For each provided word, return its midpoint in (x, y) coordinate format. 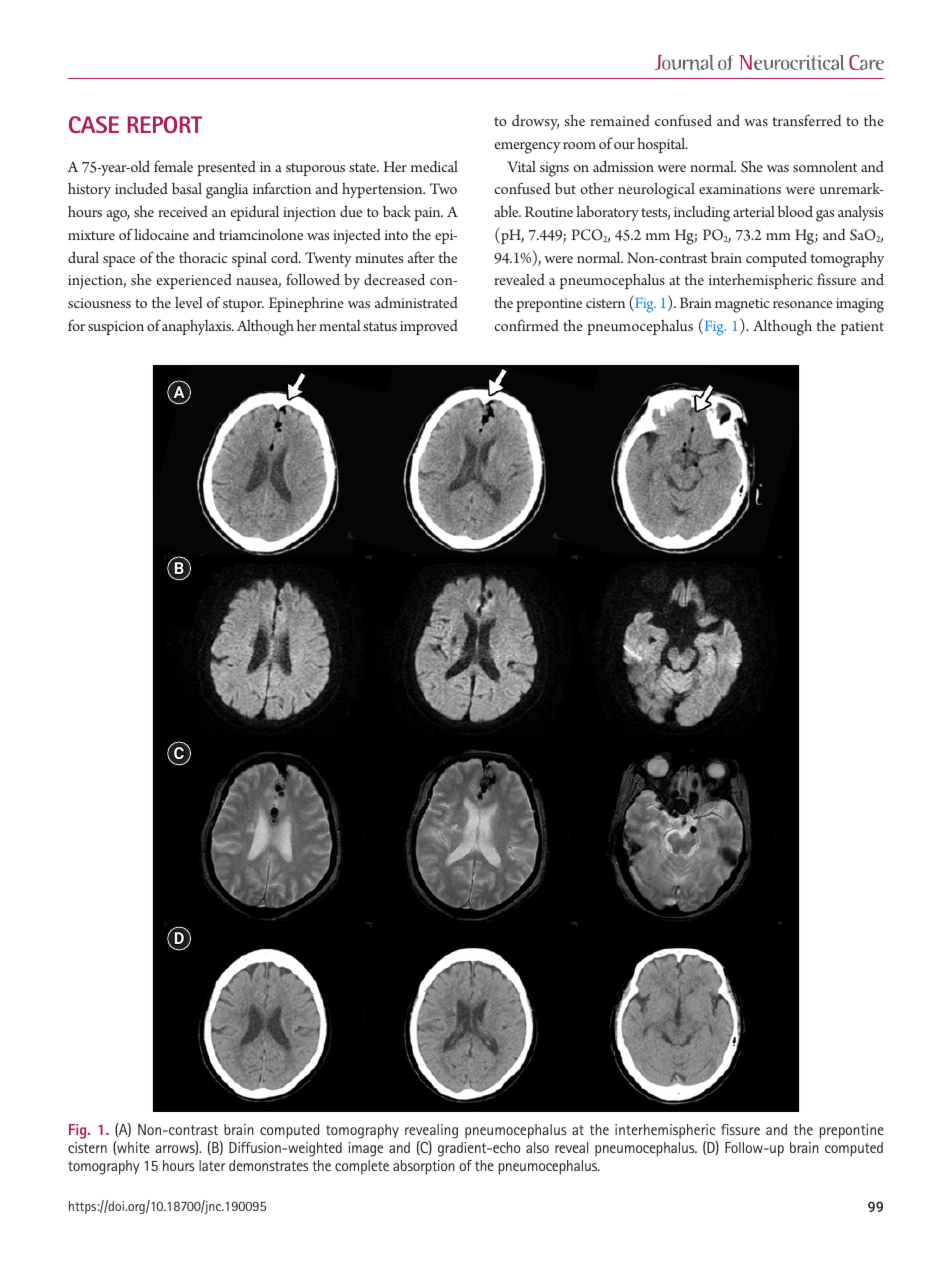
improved (429, 327)
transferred (807, 120)
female (173, 166)
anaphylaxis (198, 327)
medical (434, 166)
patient (862, 328)
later (212, 1165)
